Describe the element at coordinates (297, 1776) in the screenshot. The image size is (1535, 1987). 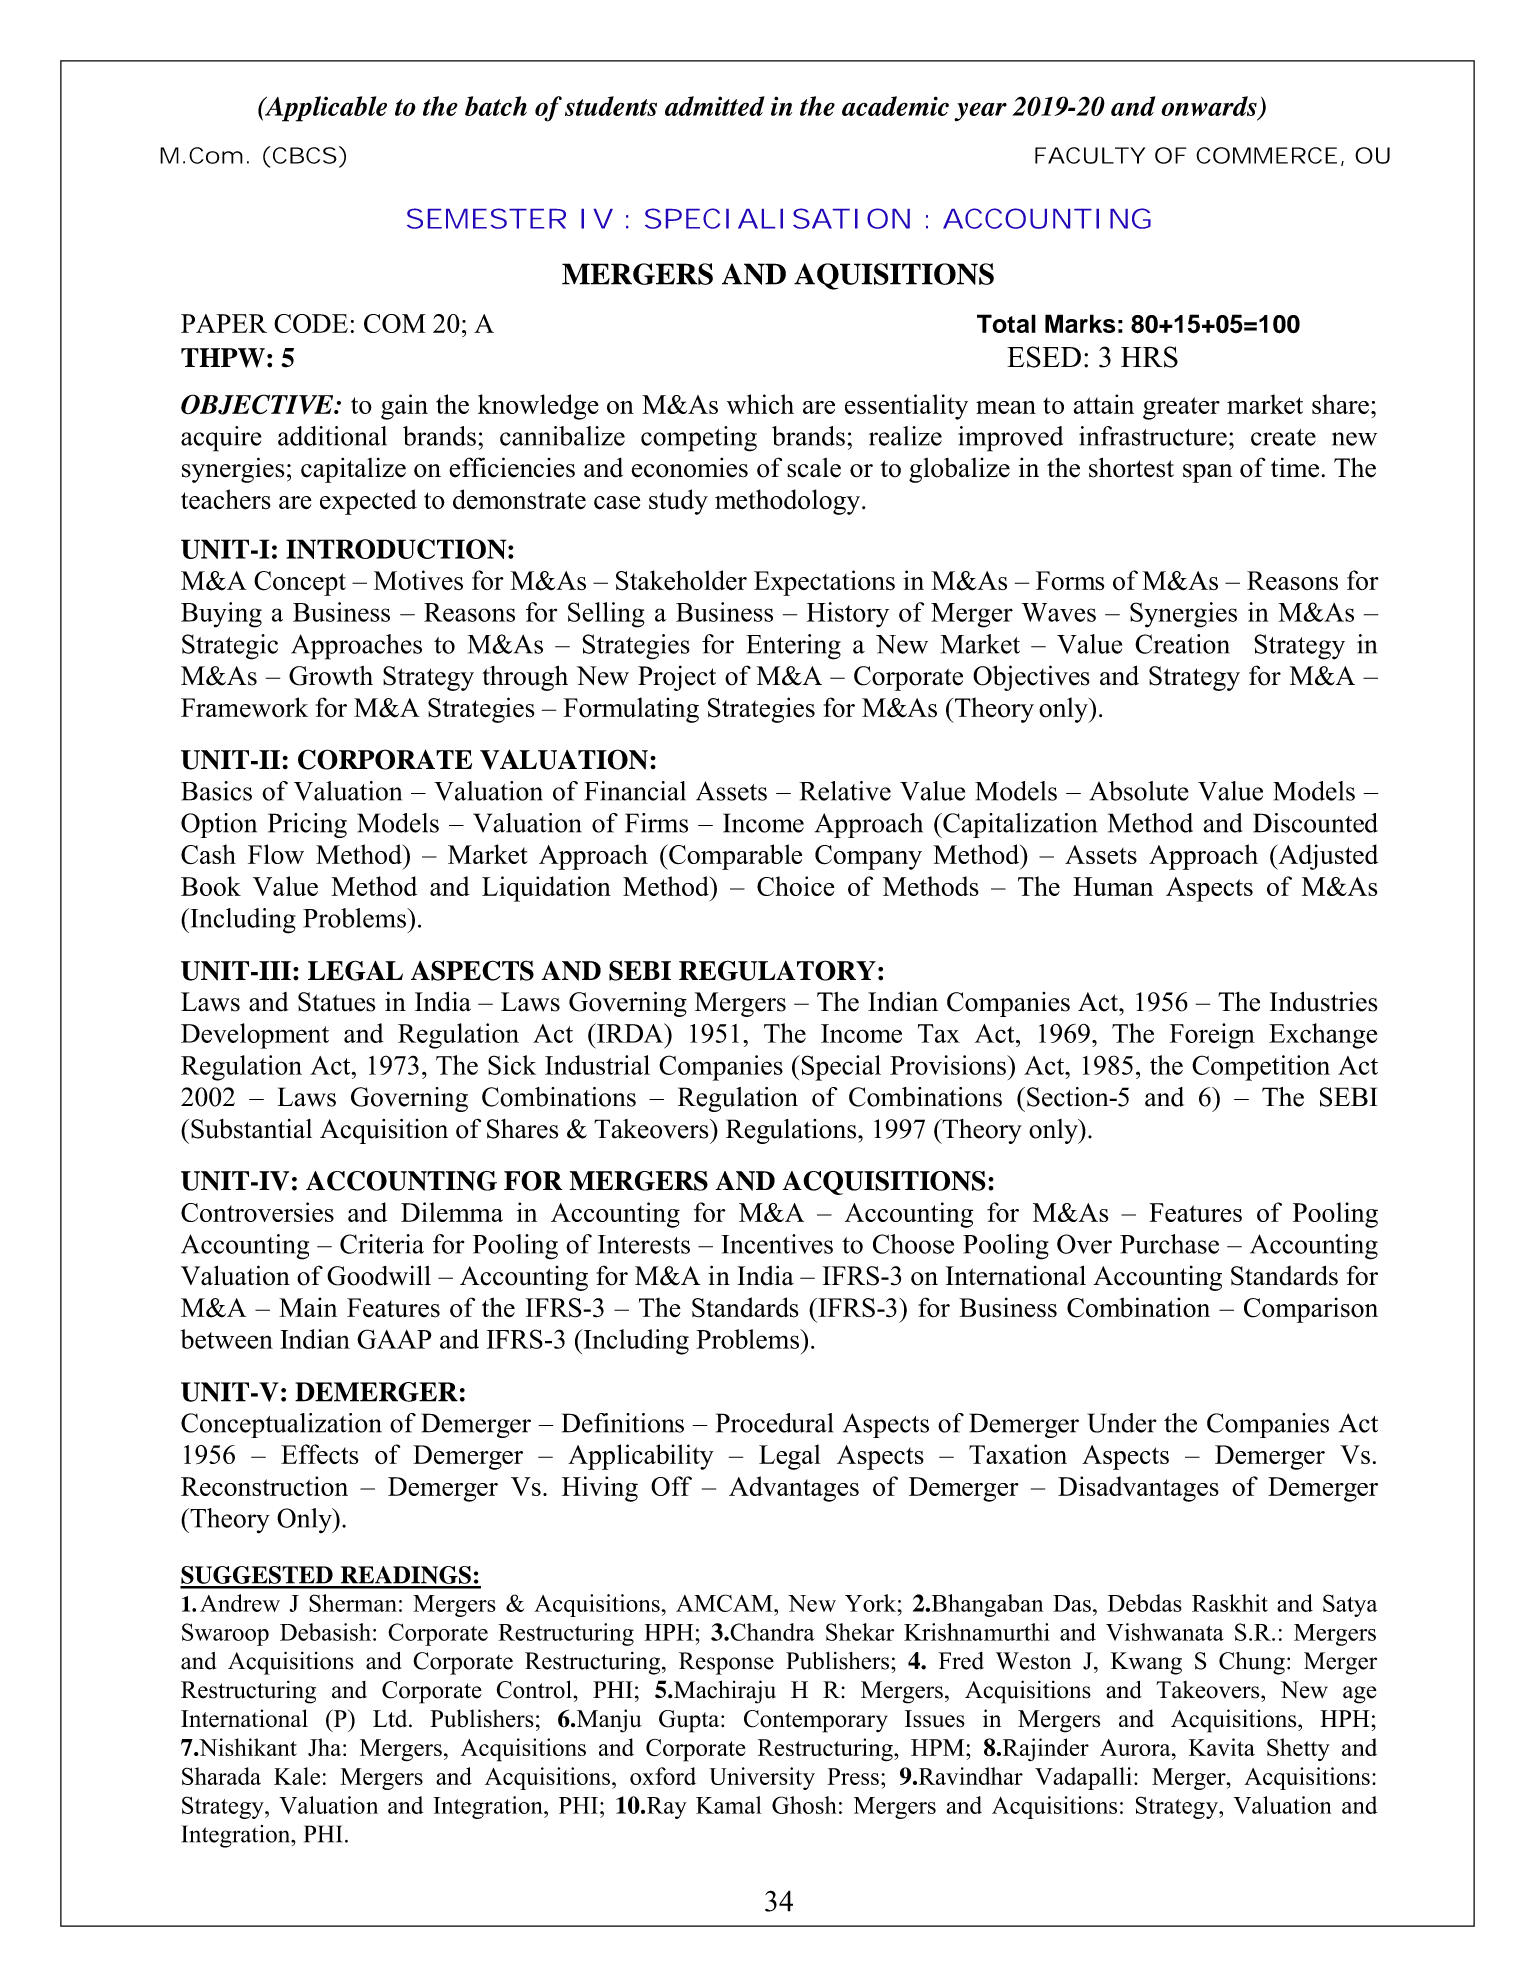
I see `Kale` at that location.
